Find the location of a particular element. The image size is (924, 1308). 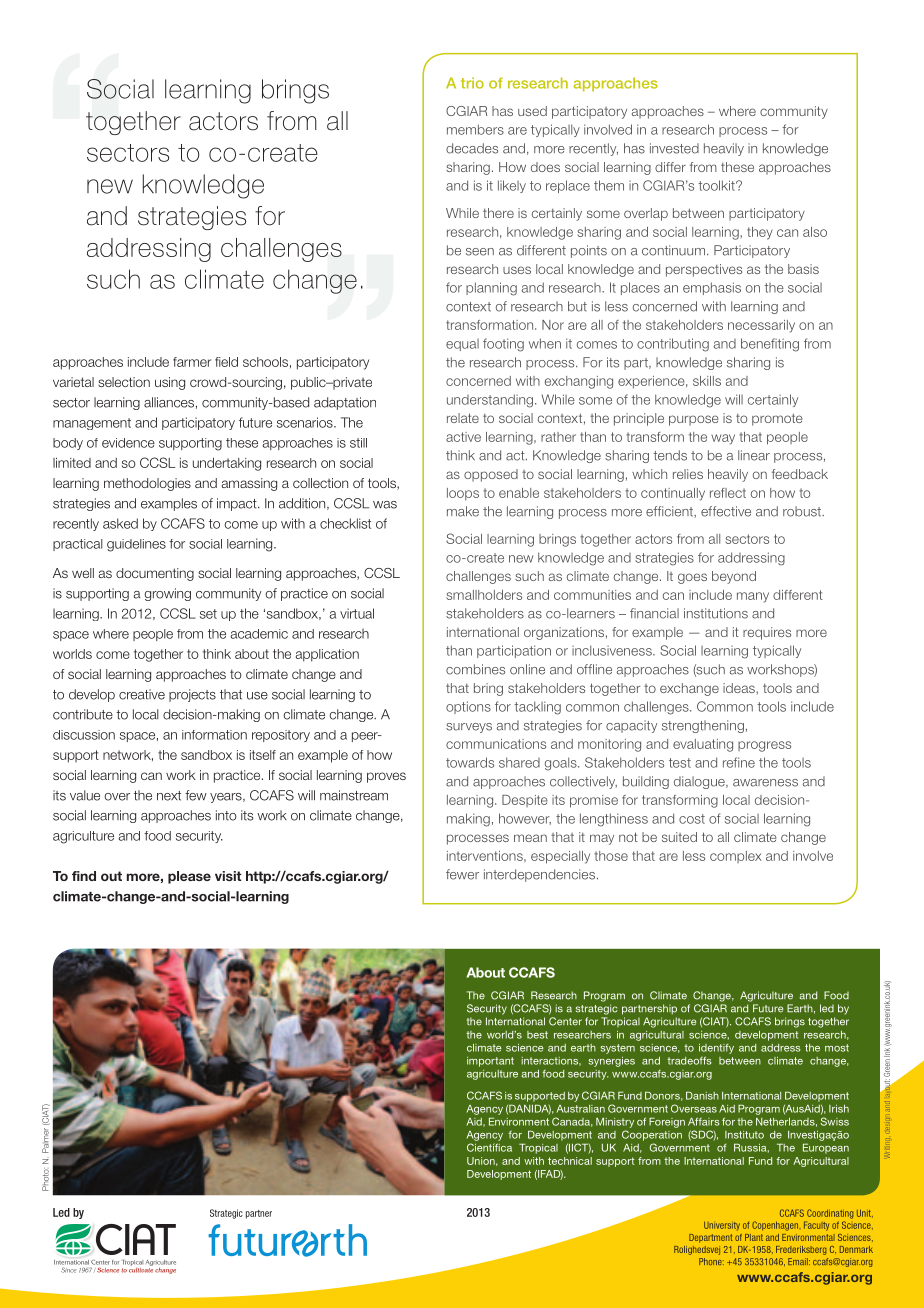

invested is located at coordinates (674, 148).
